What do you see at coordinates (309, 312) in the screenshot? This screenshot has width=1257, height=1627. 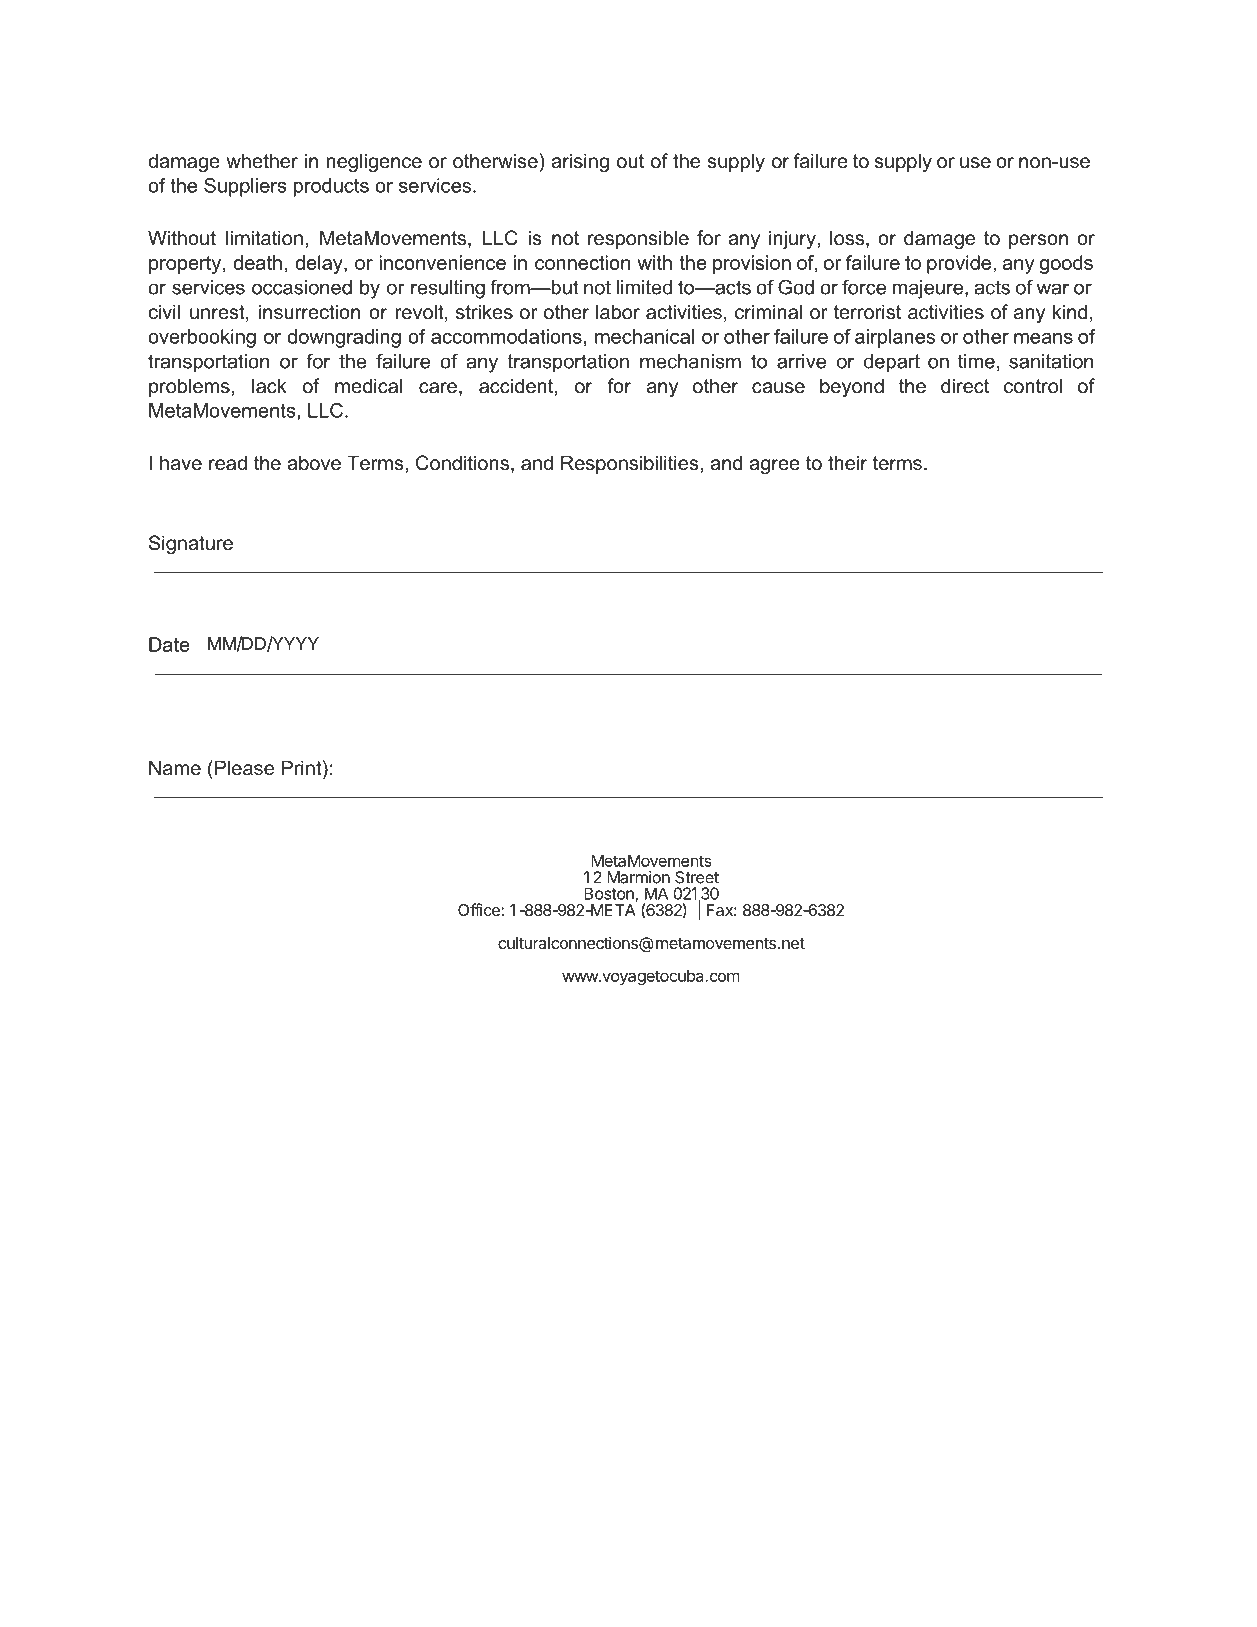 I see `insurrection` at bounding box center [309, 312].
